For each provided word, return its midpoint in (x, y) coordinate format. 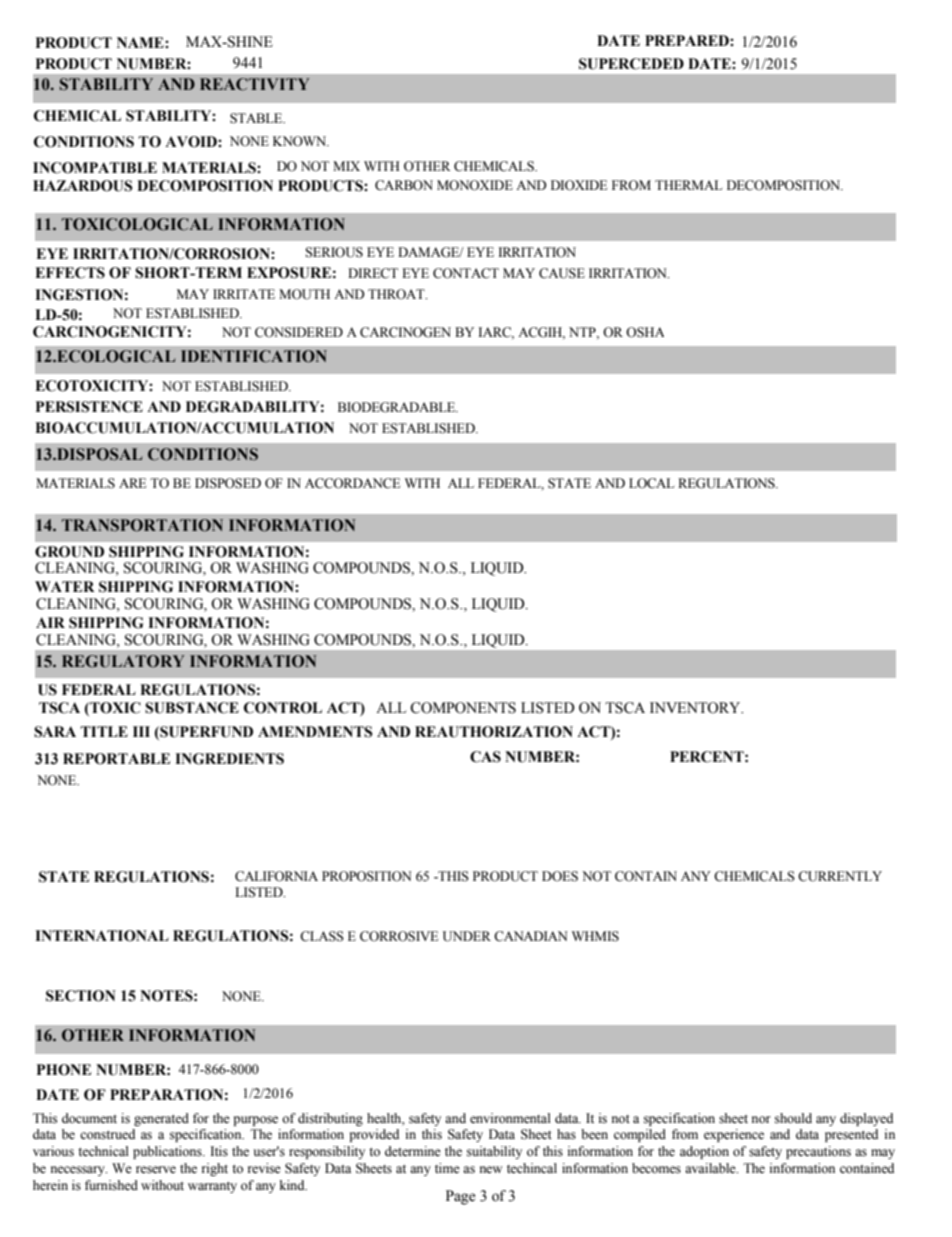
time (447, 1168)
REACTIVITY (254, 84)
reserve (156, 1170)
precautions (818, 1152)
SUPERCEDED (631, 64)
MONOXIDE (475, 185)
